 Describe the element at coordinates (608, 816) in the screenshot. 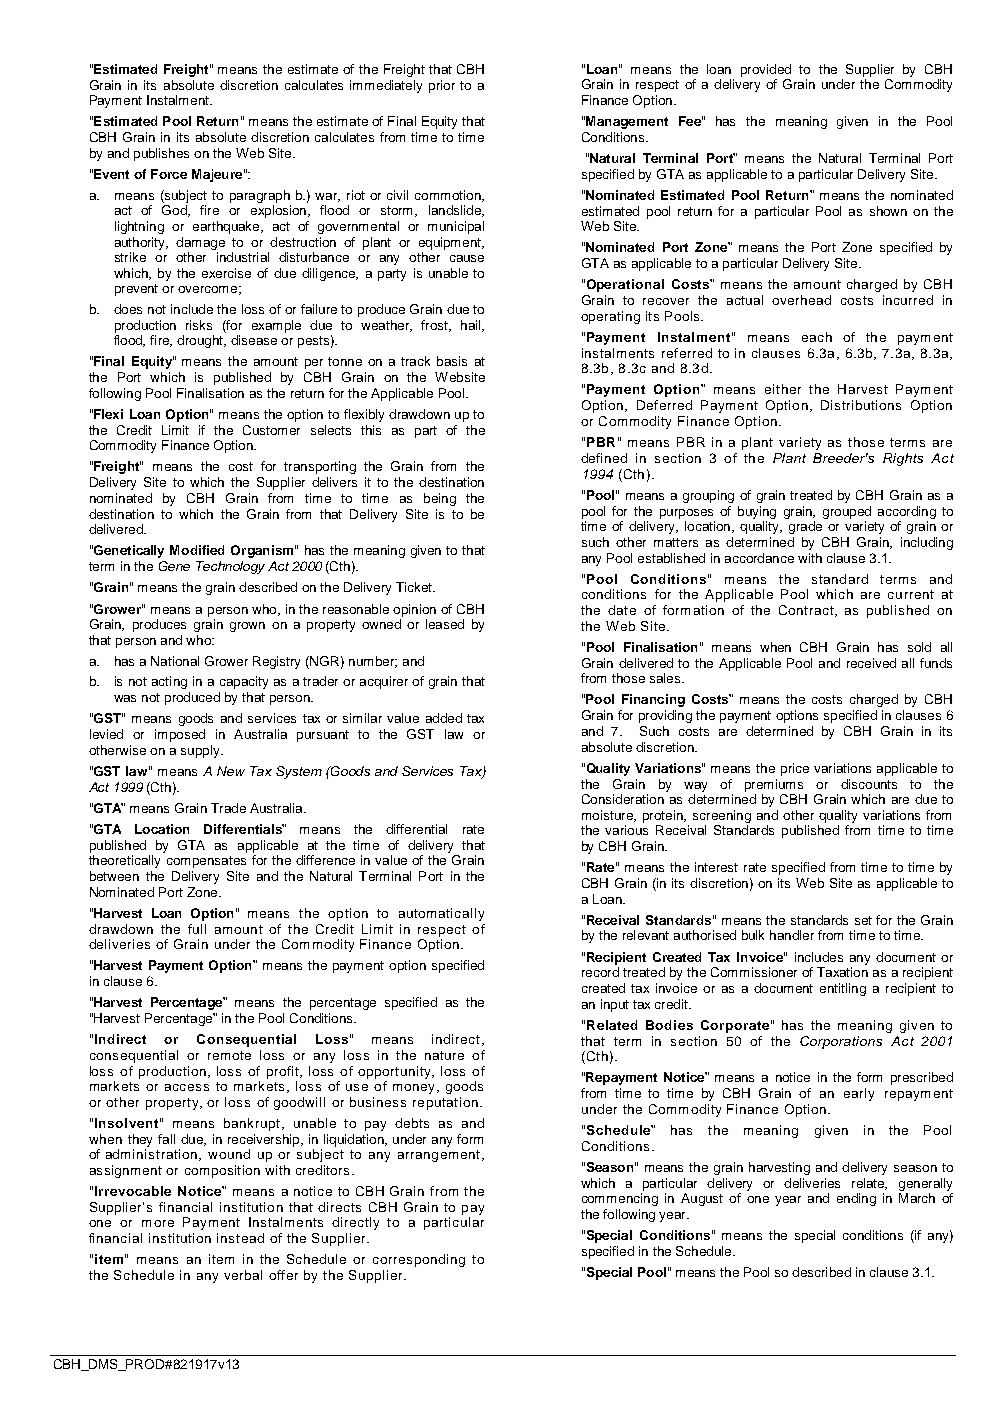

I see `moisture` at that location.
